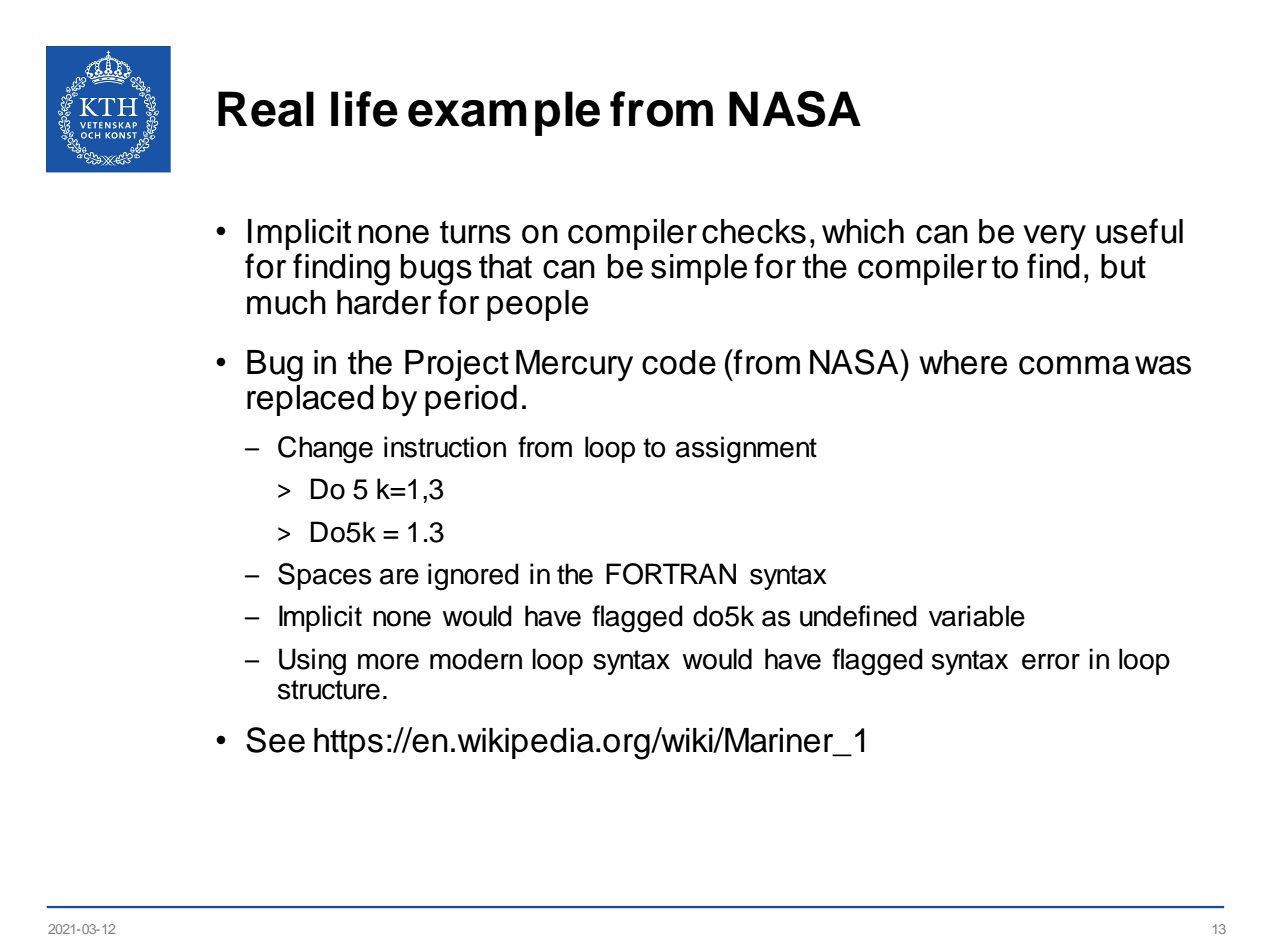 This screenshot has height=952, width=1270. I want to click on life, so click(364, 109).
